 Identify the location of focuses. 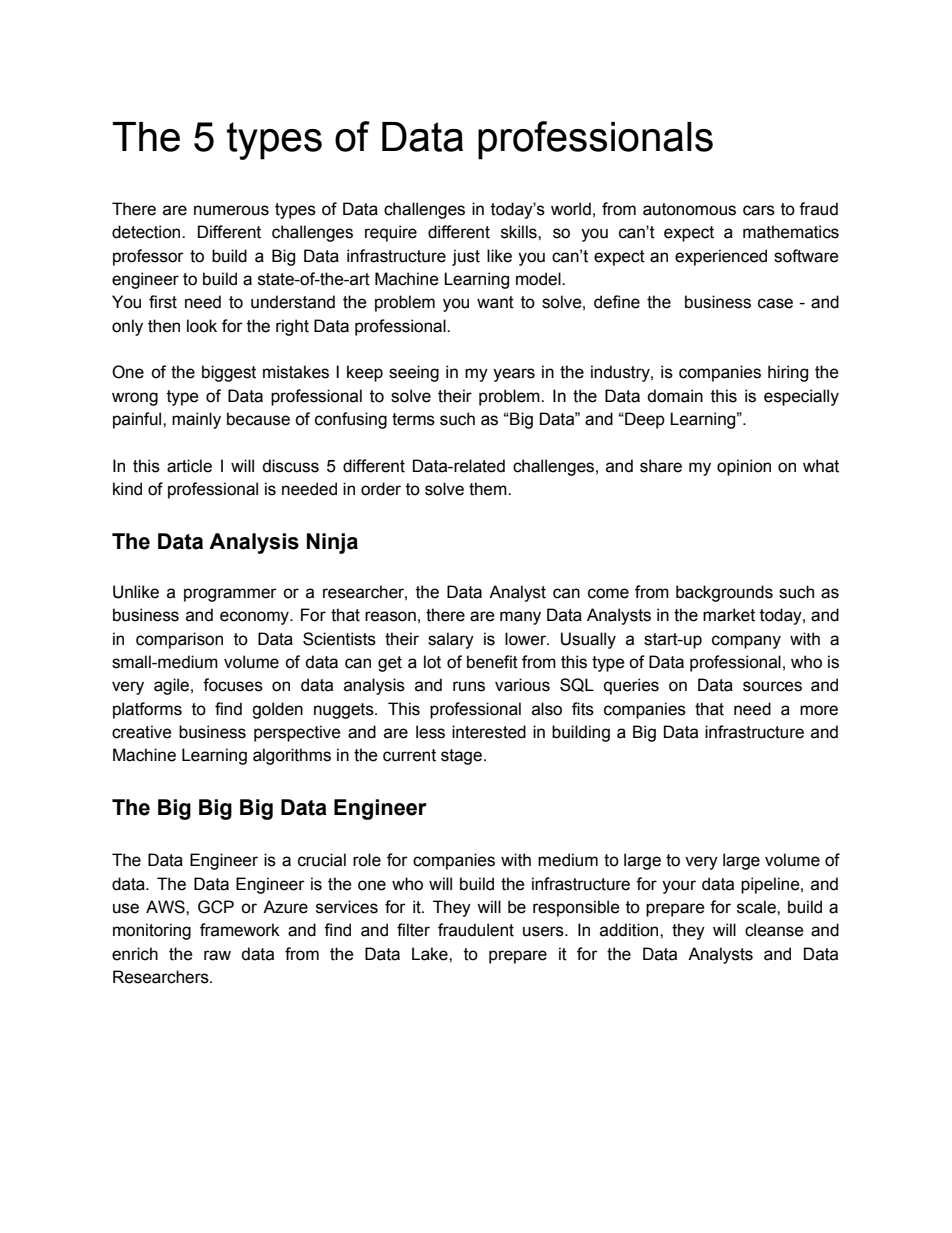
(233, 685).
